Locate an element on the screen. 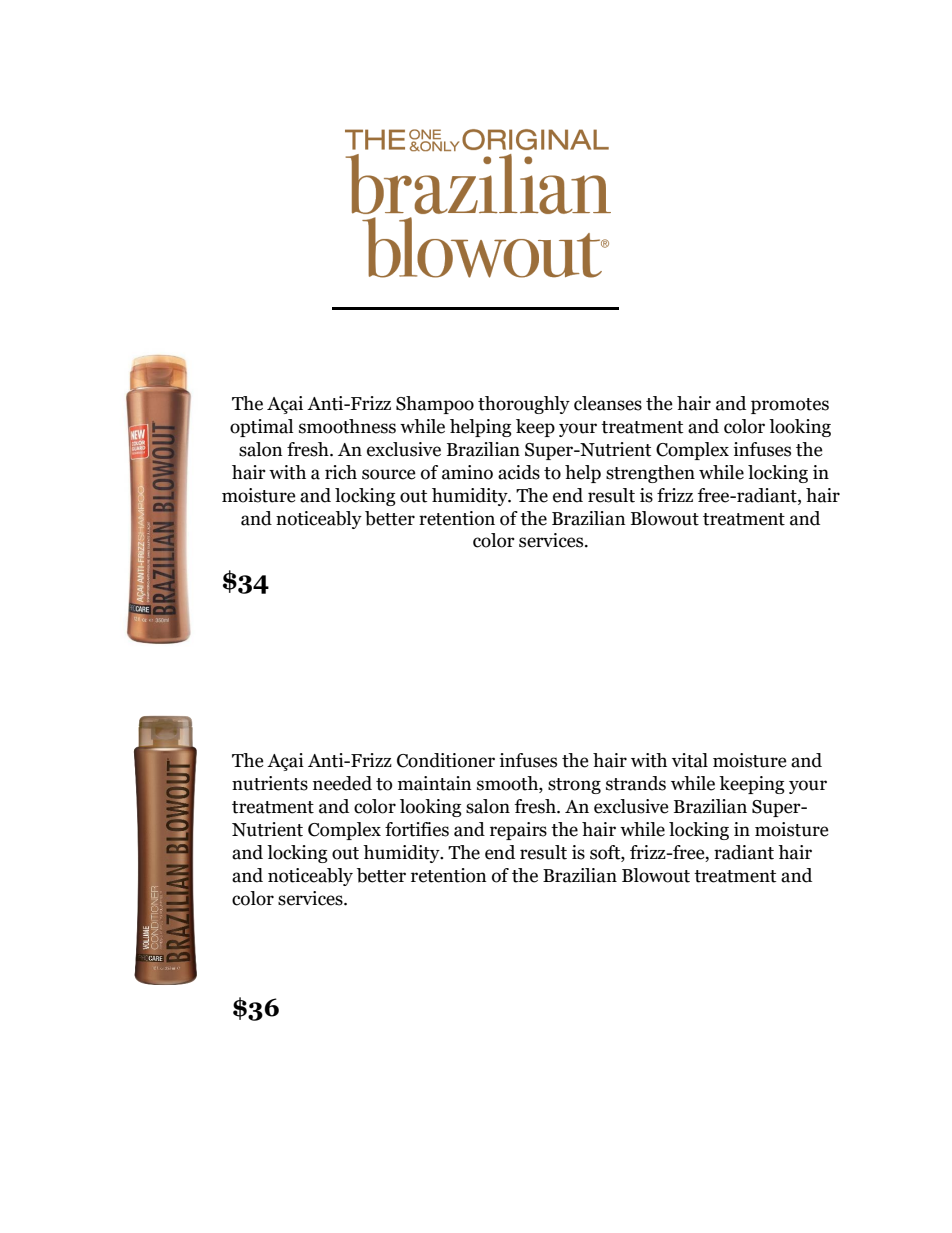 Image resolution: width=952 pixels, height=1233 pixels. vital is located at coordinates (690, 760).
